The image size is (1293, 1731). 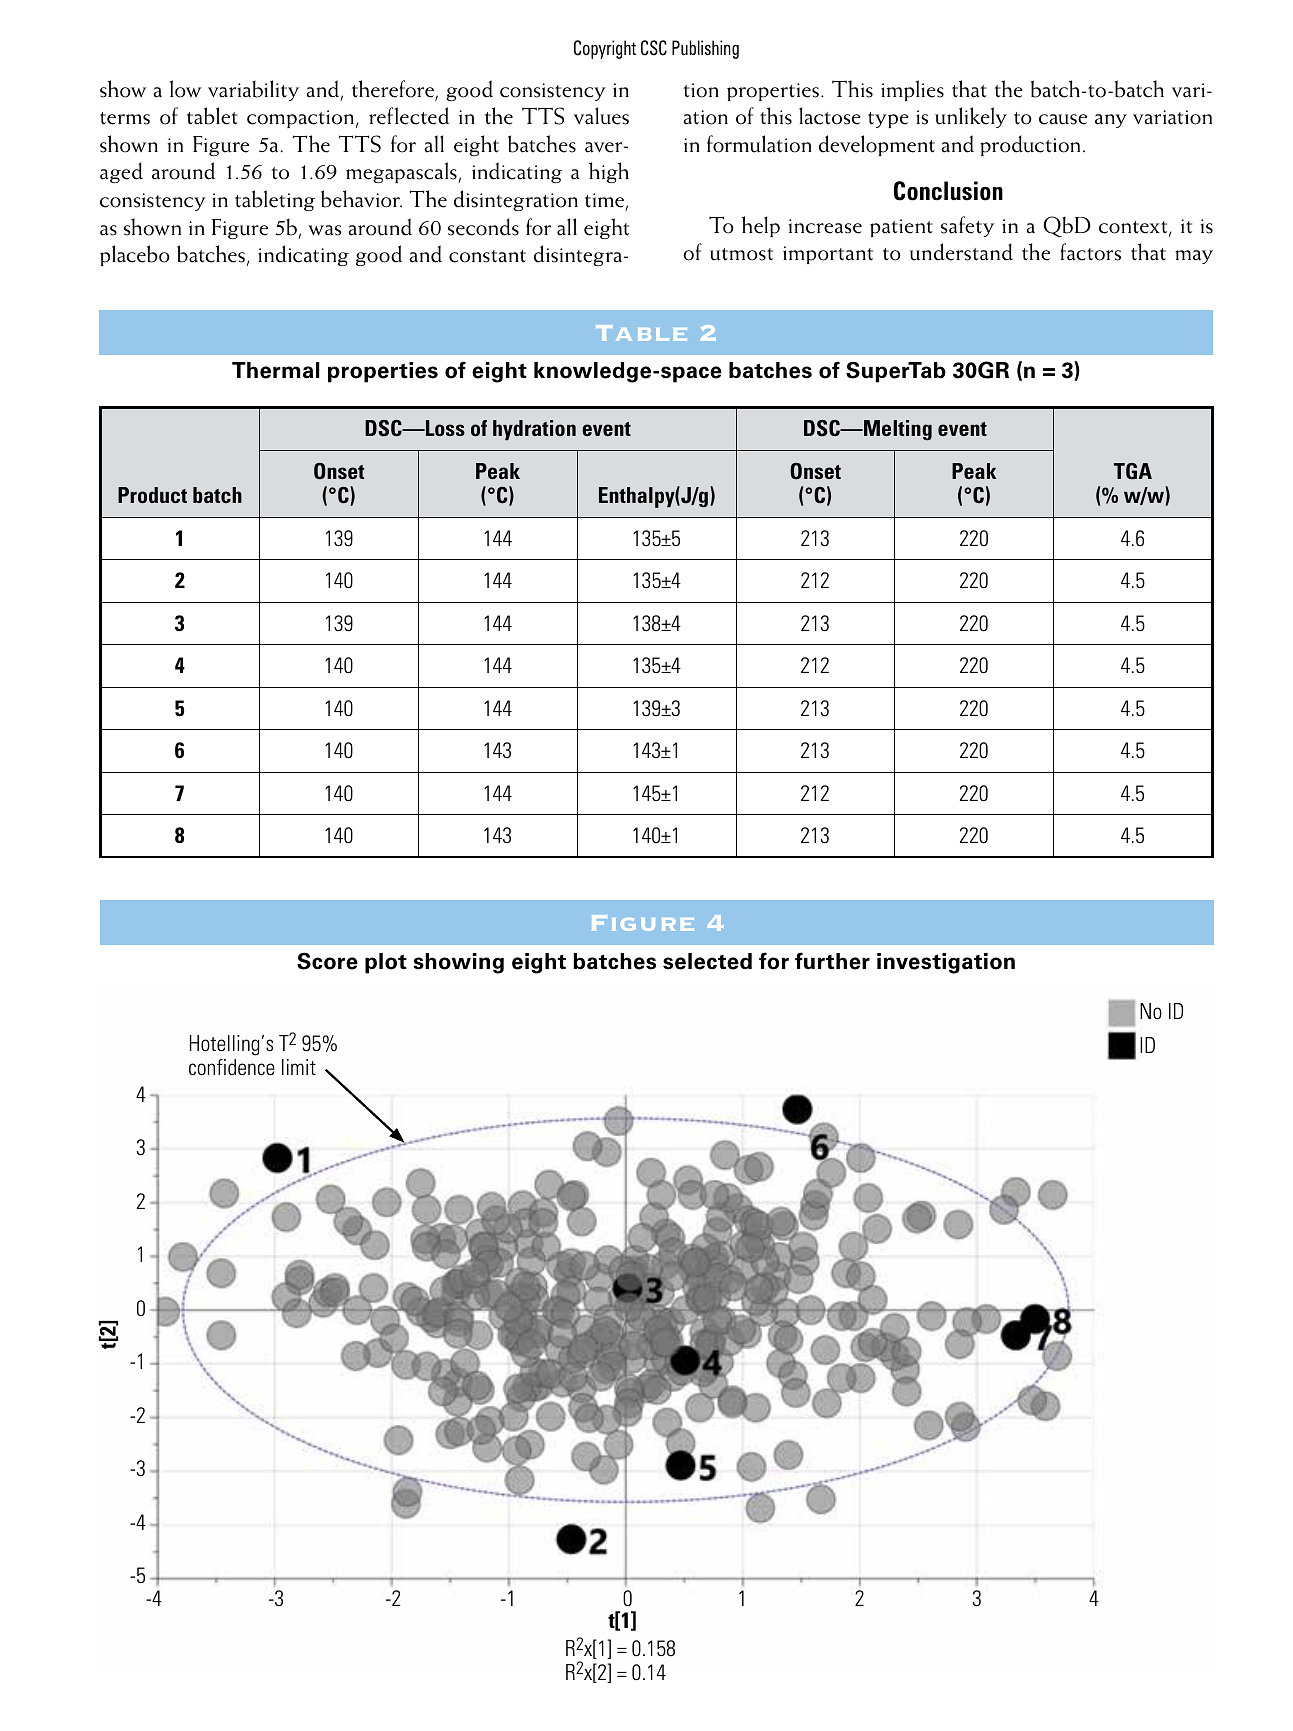 What do you see at coordinates (1133, 471) in the page?
I see `TGA` at bounding box center [1133, 471].
